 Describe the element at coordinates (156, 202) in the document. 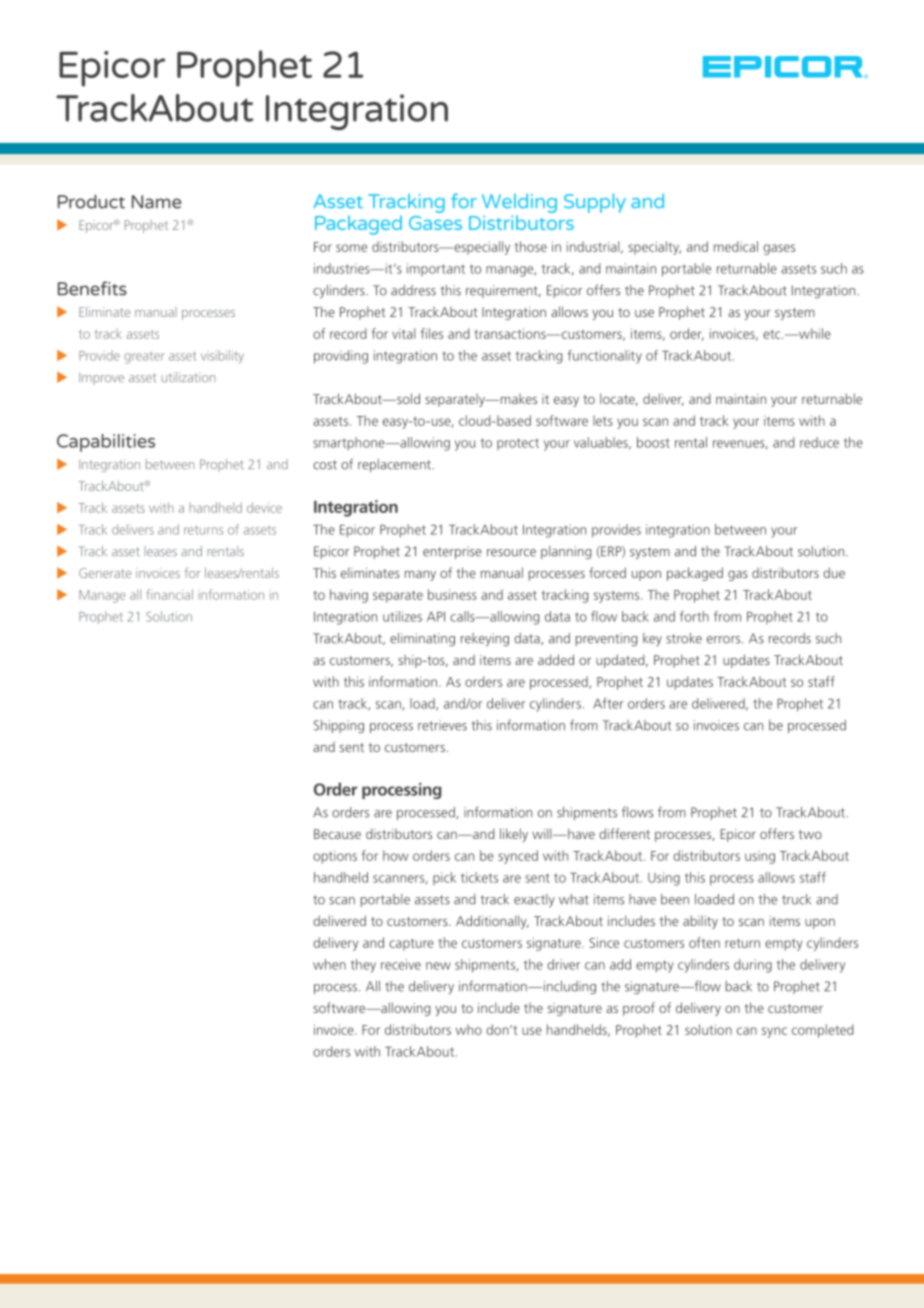

I see `Name` at that location.
